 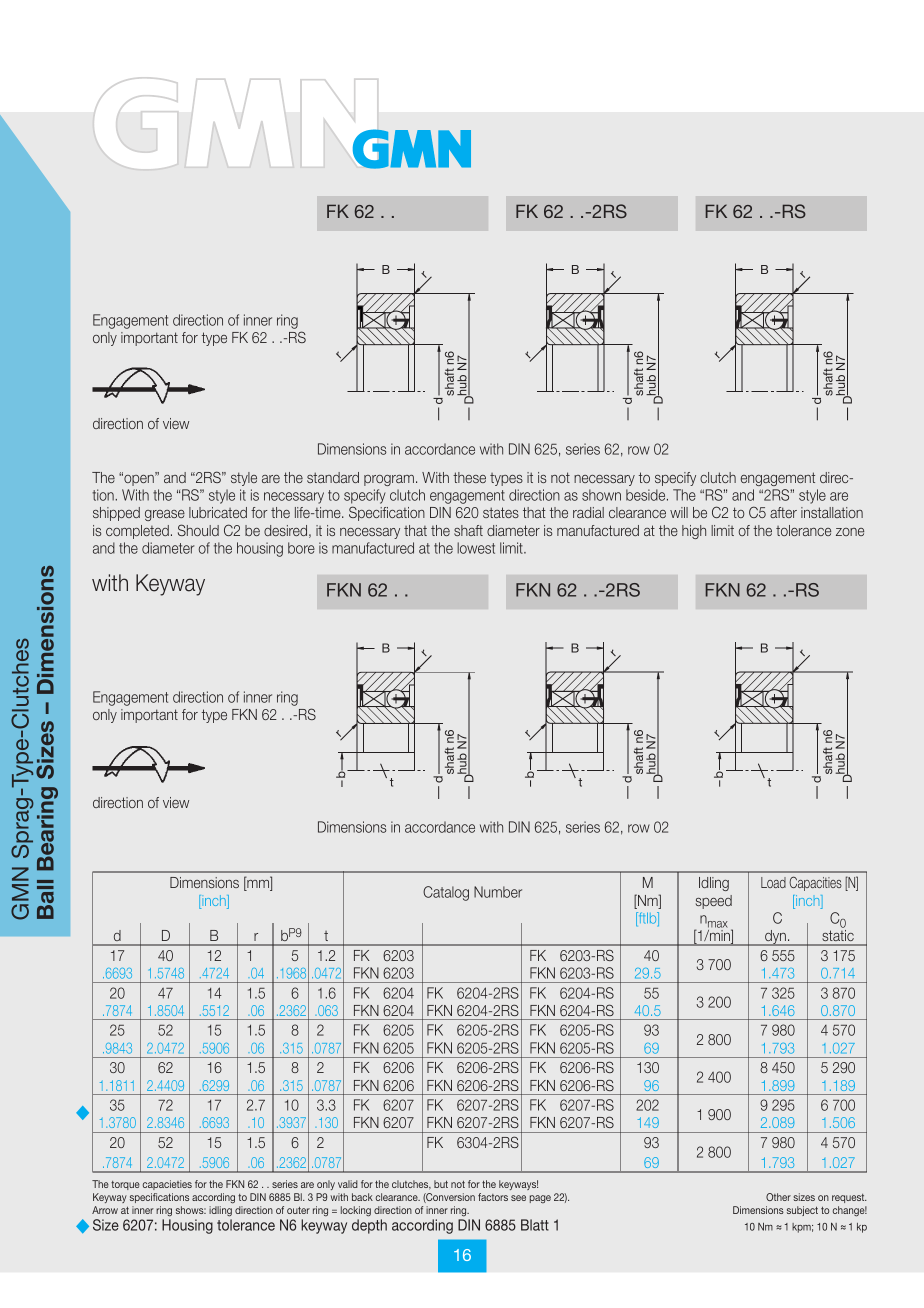 What do you see at coordinates (476, 548) in the document?
I see `lowest` at bounding box center [476, 548].
